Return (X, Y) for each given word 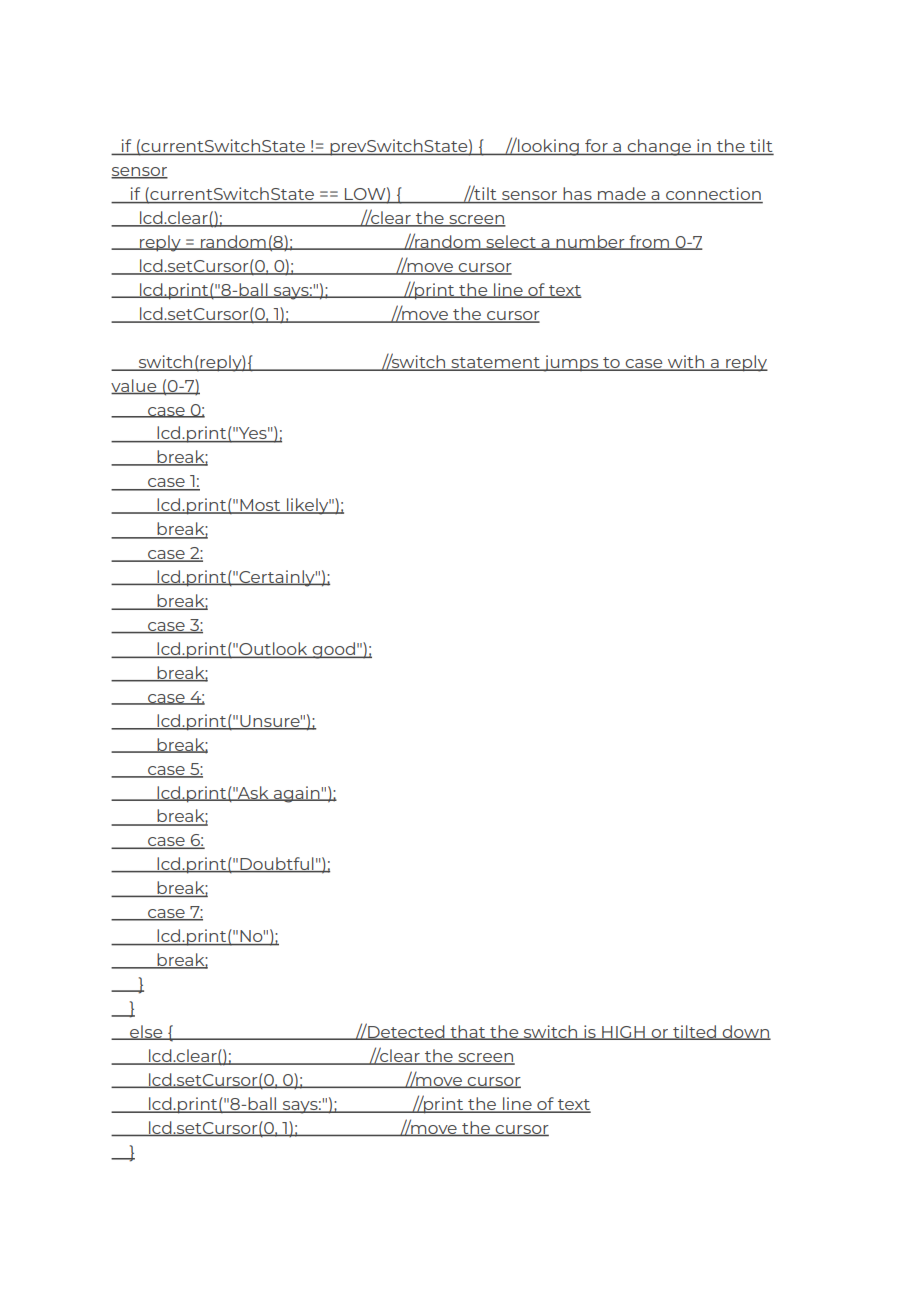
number (591, 242)
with (686, 362)
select (511, 242)
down (745, 1032)
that (468, 1032)
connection (713, 195)
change (659, 147)
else (146, 1032)
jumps (571, 363)
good (333, 650)
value (135, 386)
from (649, 242)
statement (495, 363)
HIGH (623, 1033)
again (297, 794)
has (577, 195)
